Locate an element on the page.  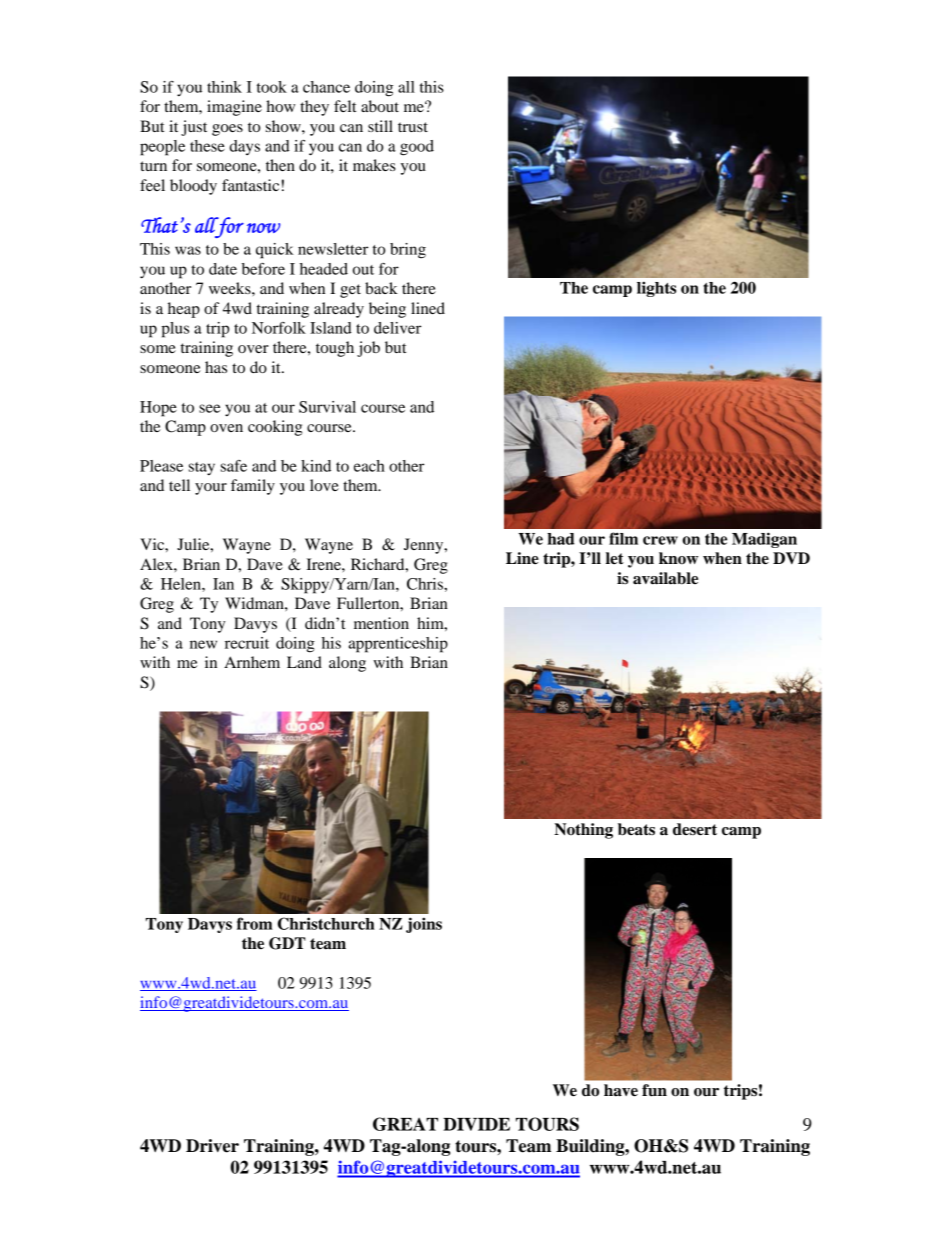
goes is located at coordinates (227, 130).
